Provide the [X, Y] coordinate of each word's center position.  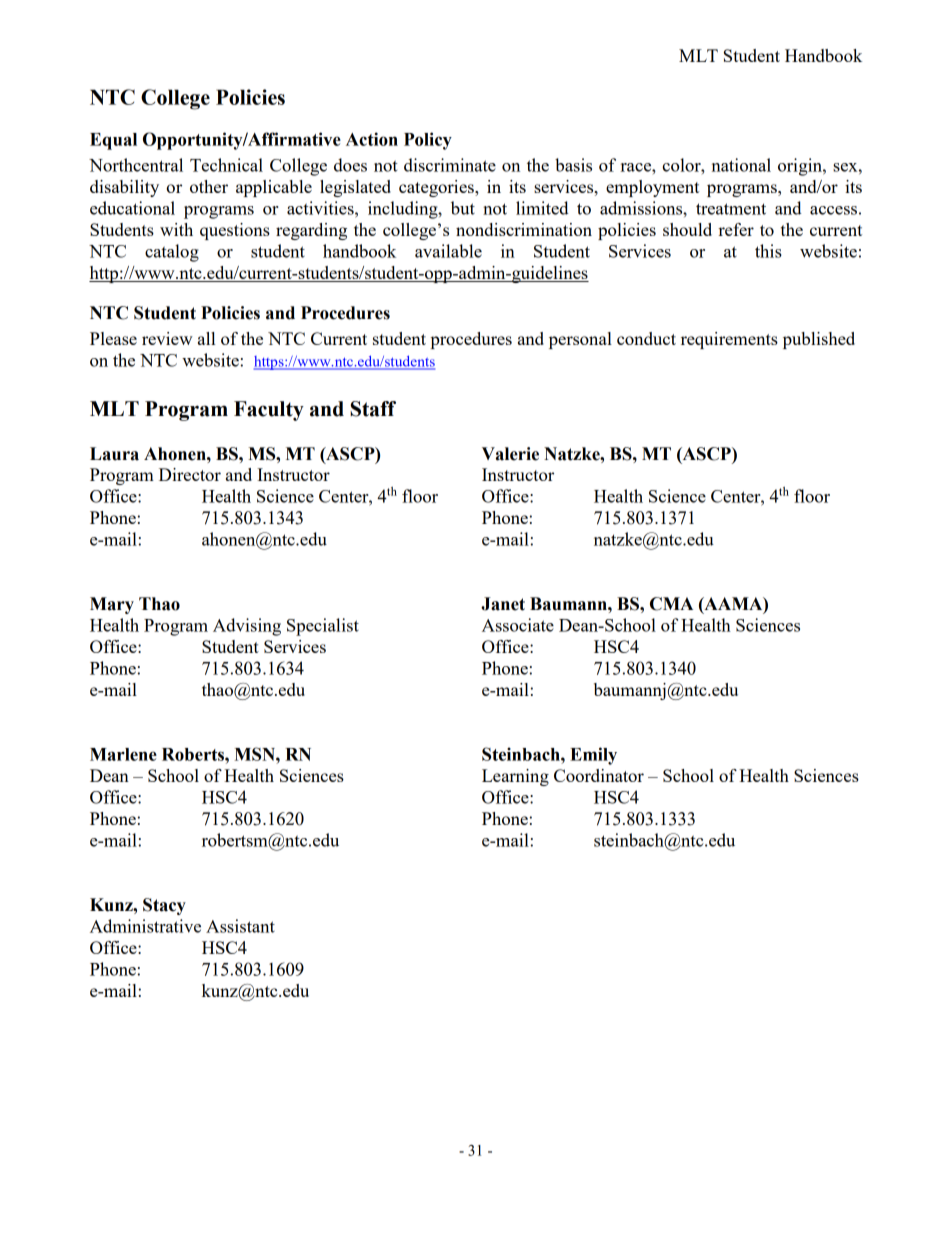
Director [190, 474]
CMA [671, 604]
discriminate [450, 165]
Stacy [164, 906]
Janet [503, 604]
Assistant [240, 926]
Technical [226, 165]
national [741, 165]
